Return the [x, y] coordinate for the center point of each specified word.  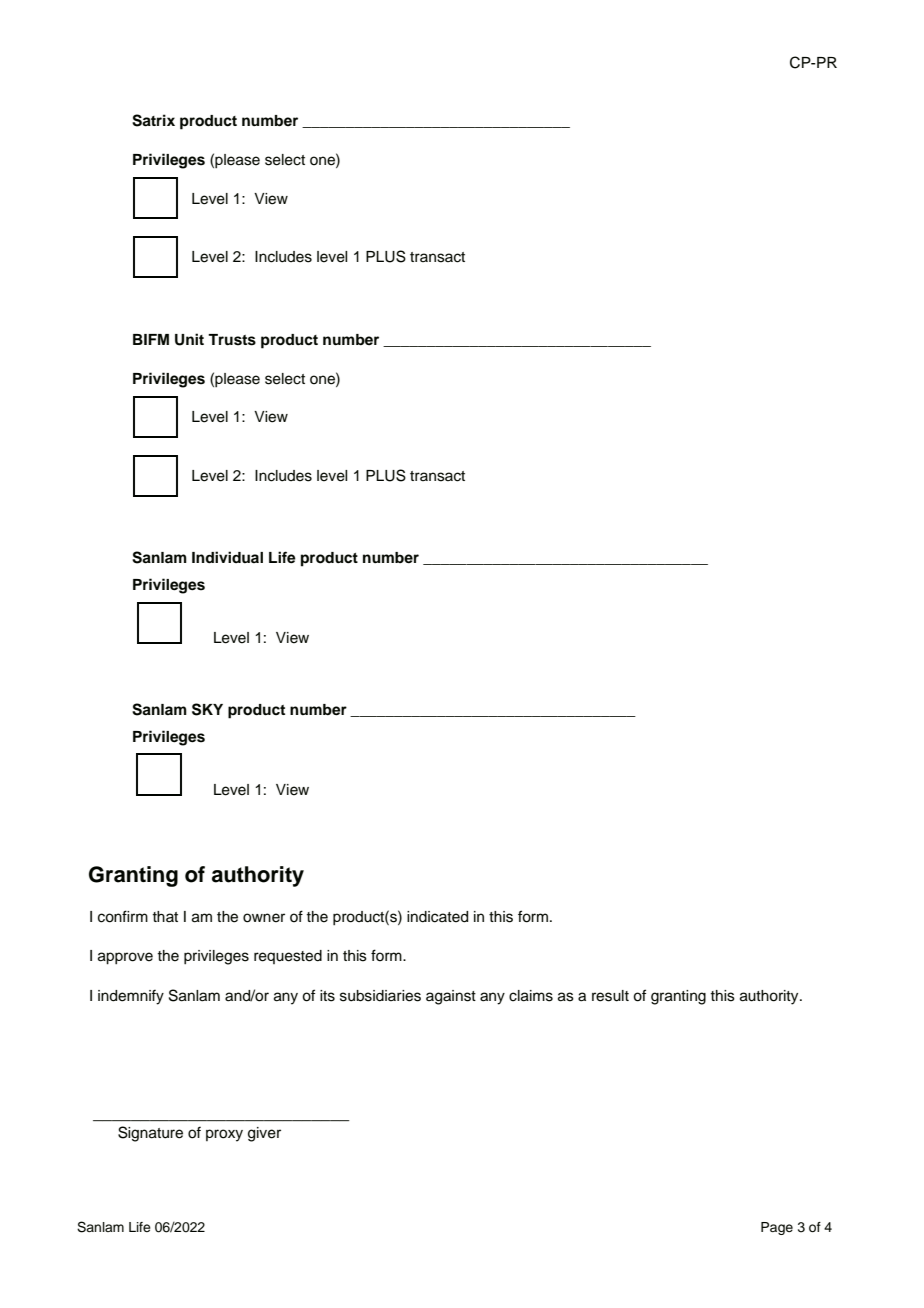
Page [777, 1228]
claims [531, 996]
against [451, 997]
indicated [437, 917]
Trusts [232, 340]
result [610, 996]
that [165, 916]
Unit [189, 339]
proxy [224, 1135]
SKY [207, 709]
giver [264, 1134]
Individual [227, 557]
